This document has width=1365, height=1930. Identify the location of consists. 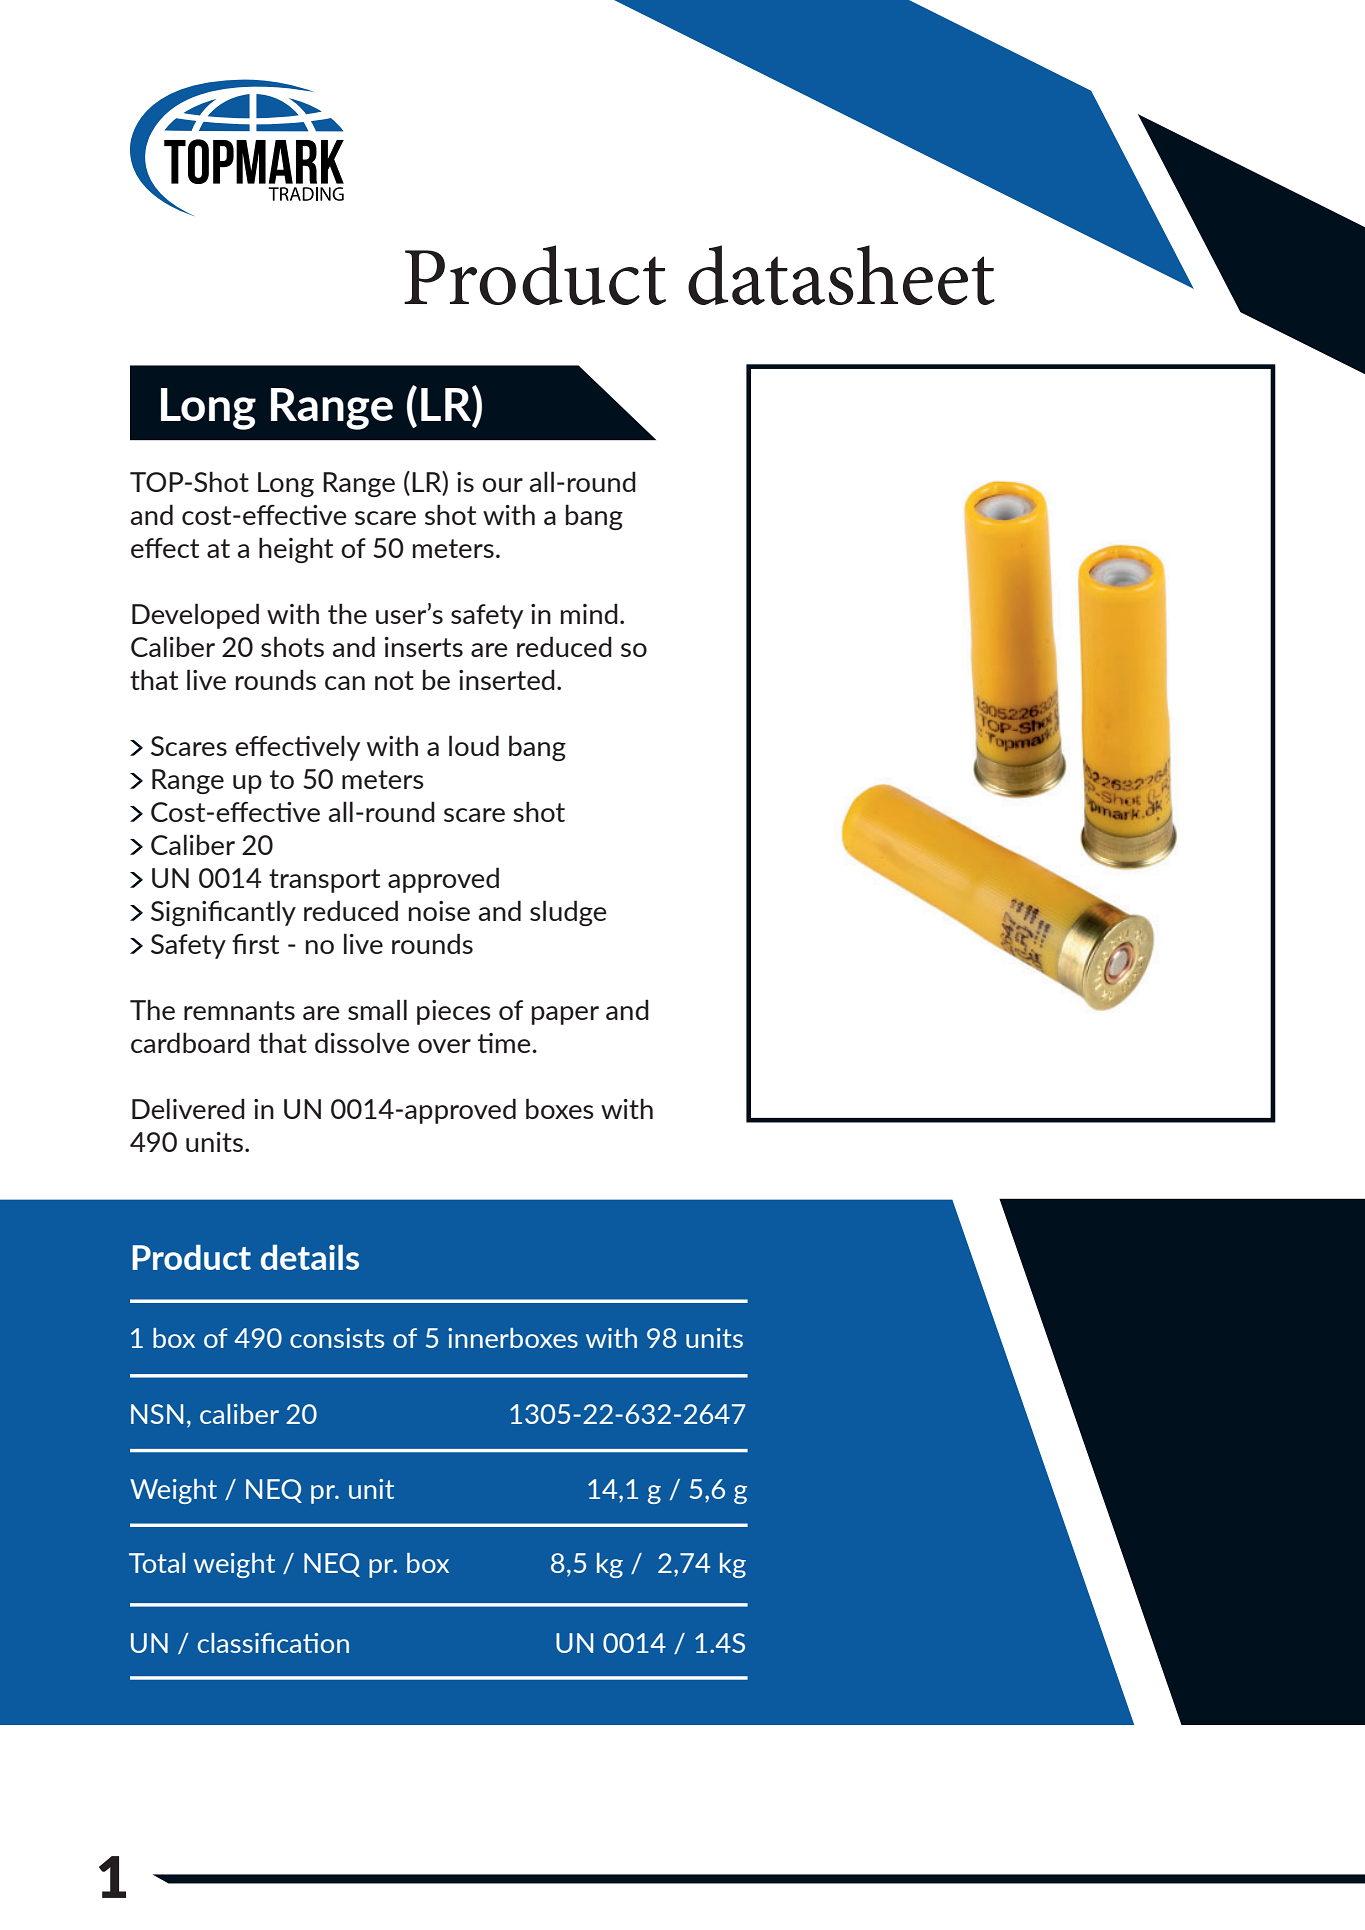
(337, 1338).
